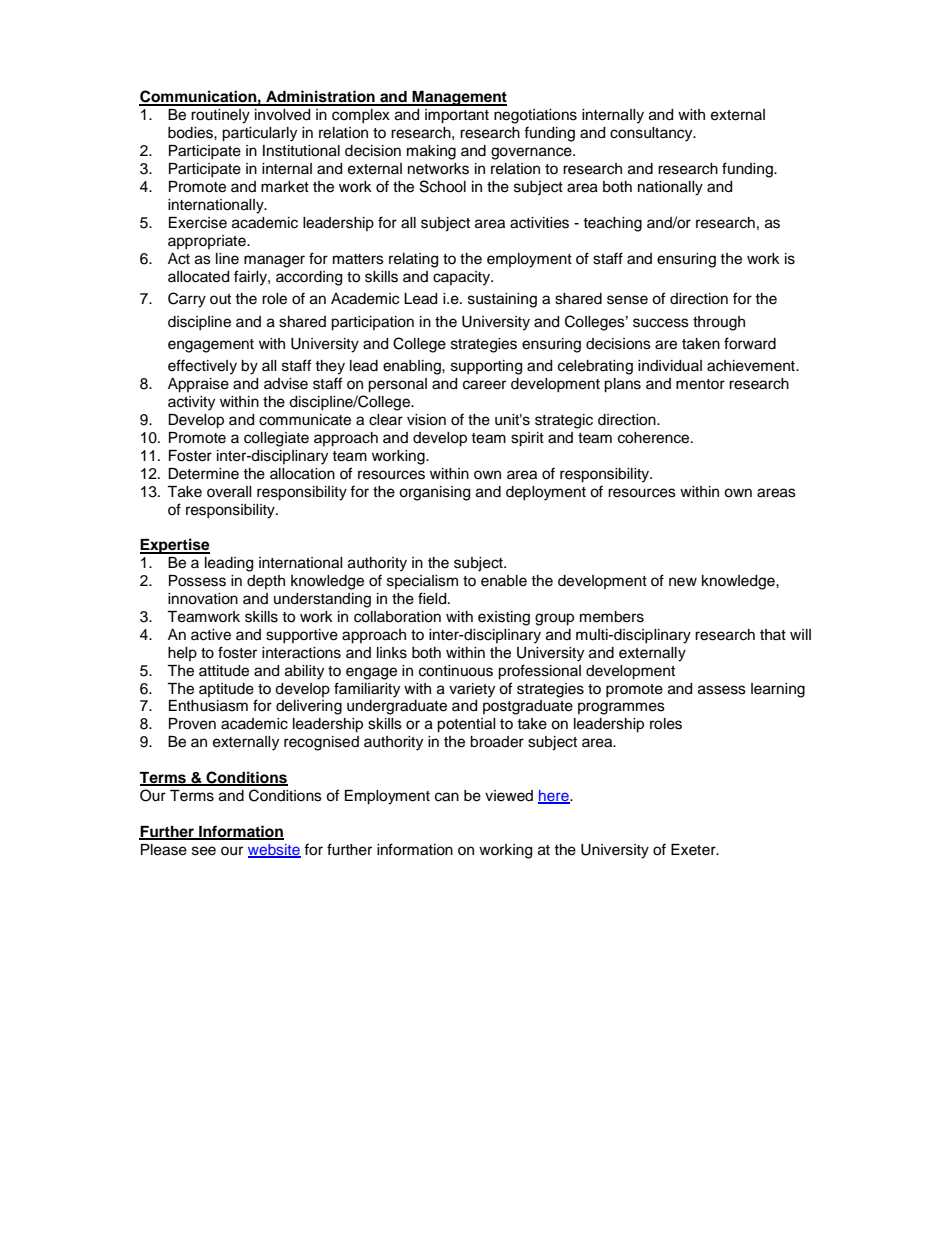  I want to click on mentor, so click(700, 384).
